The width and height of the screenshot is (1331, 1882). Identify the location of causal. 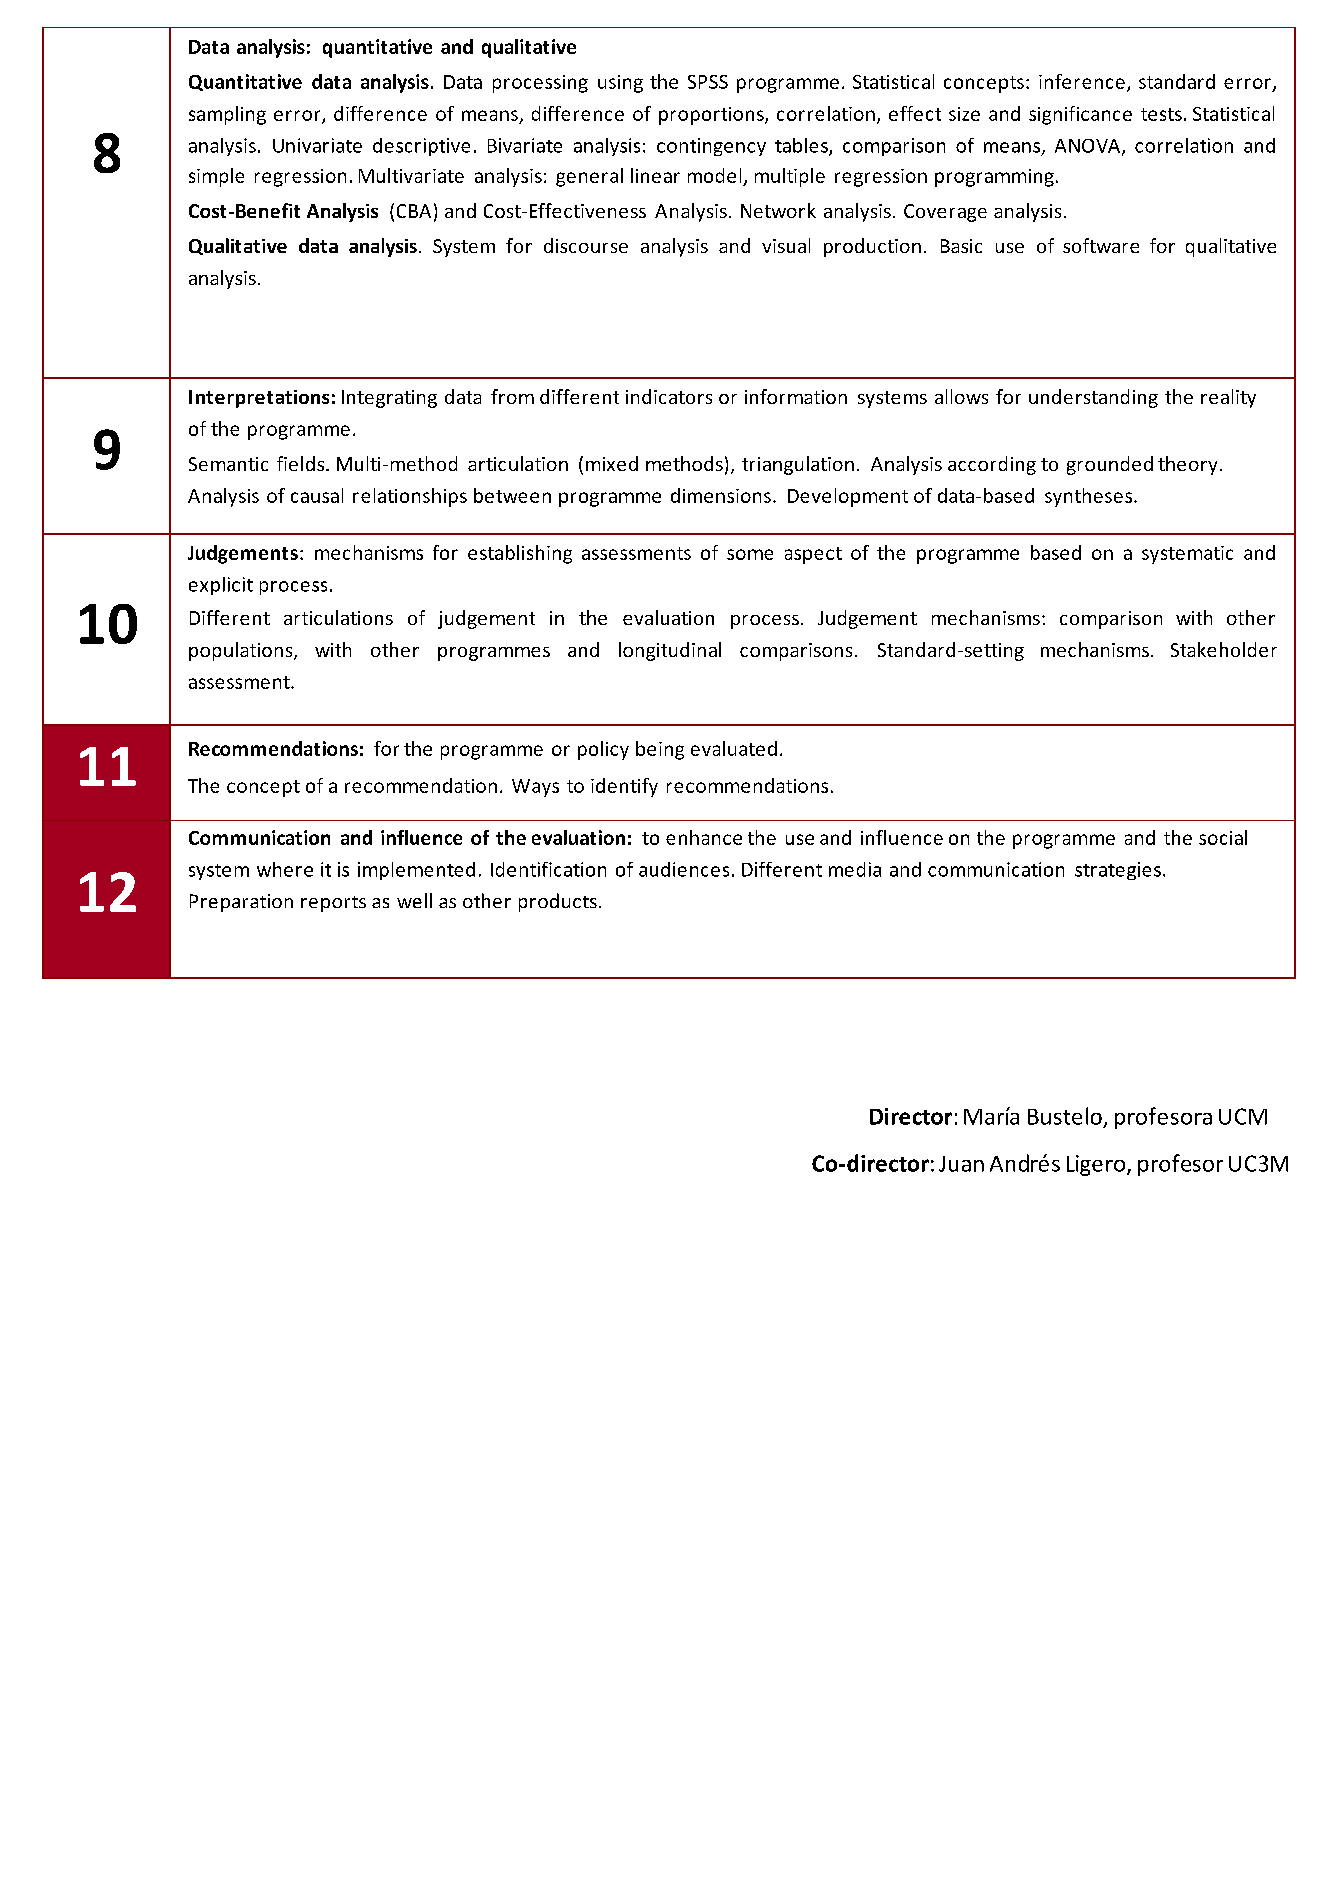
(317, 495).
